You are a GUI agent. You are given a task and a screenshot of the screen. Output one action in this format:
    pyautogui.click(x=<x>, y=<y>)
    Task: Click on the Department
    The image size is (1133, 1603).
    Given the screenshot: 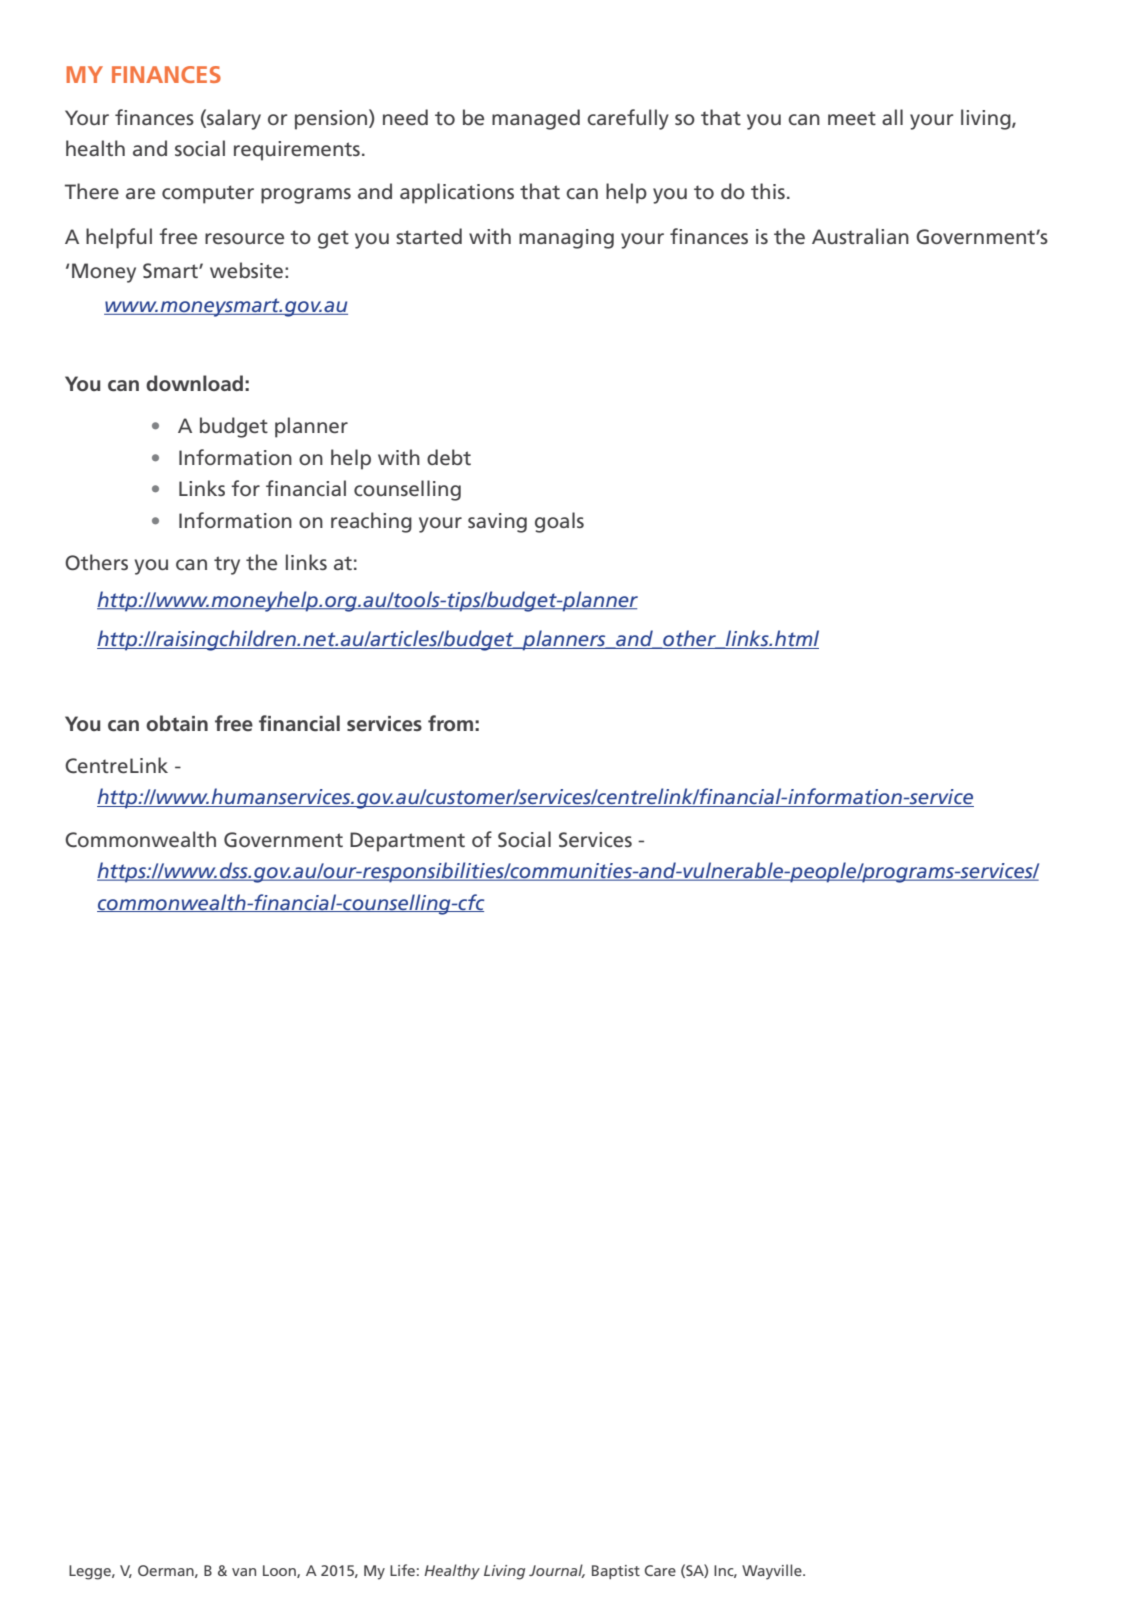 What is the action you would take?
    pyautogui.click(x=407, y=842)
